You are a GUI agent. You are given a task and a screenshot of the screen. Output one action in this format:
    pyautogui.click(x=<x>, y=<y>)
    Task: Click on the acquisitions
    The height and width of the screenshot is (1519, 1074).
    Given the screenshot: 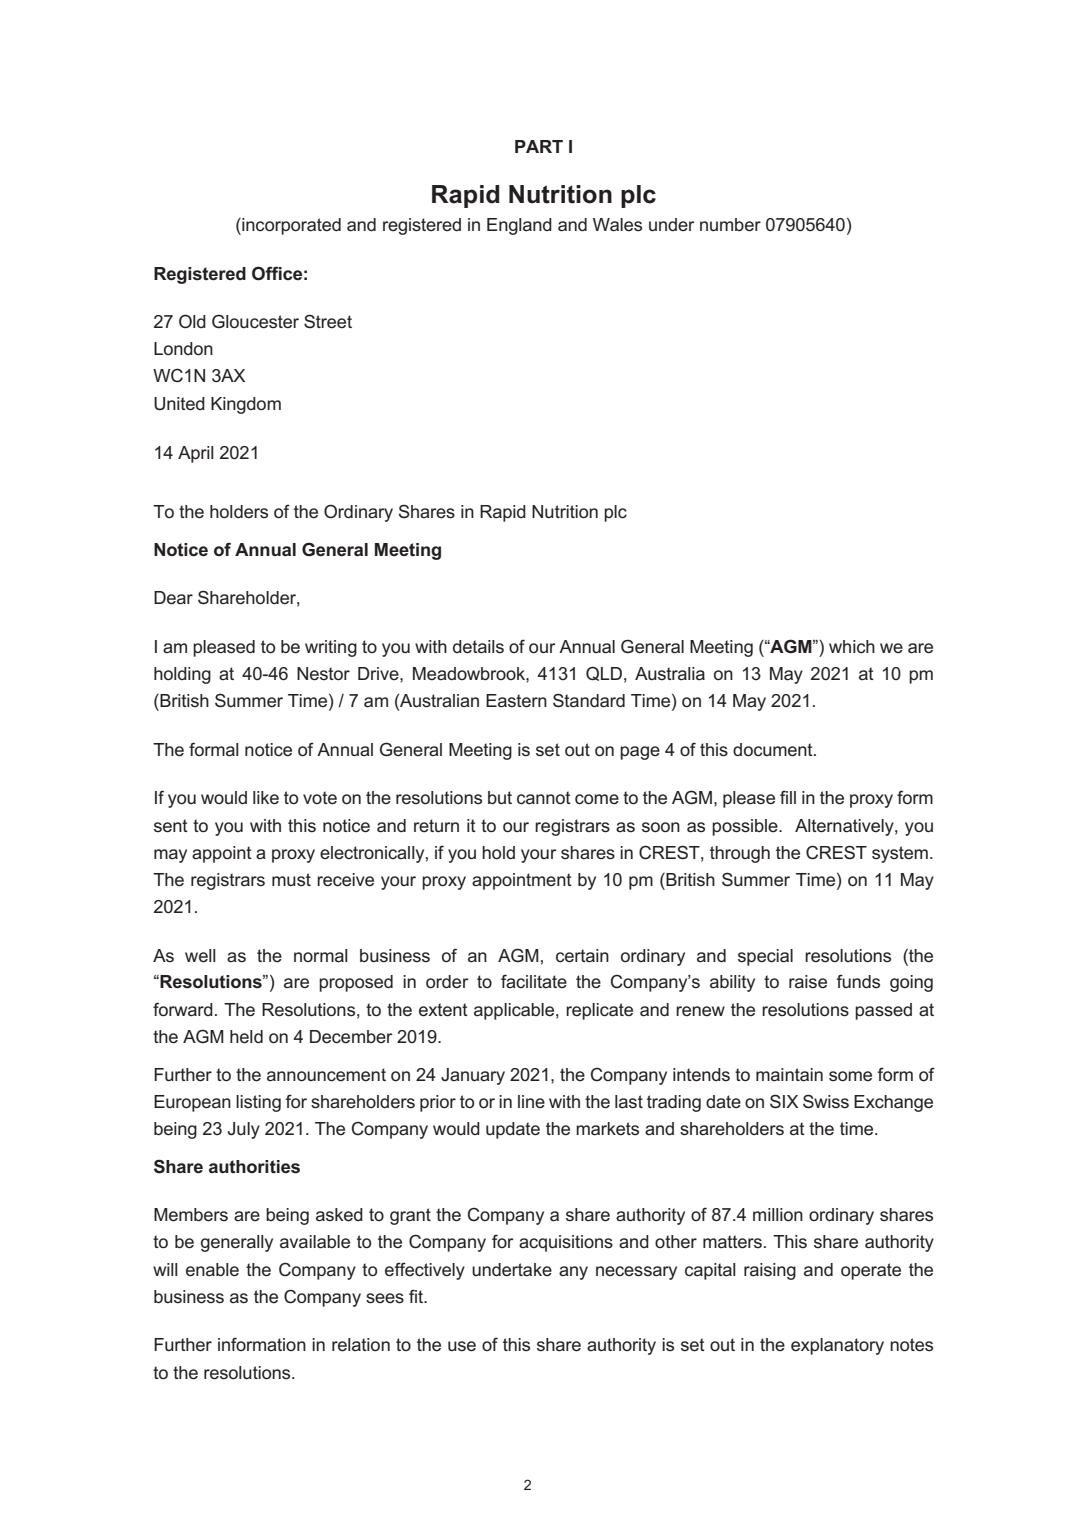 What is the action you would take?
    pyautogui.click(x=566, y=1243)
